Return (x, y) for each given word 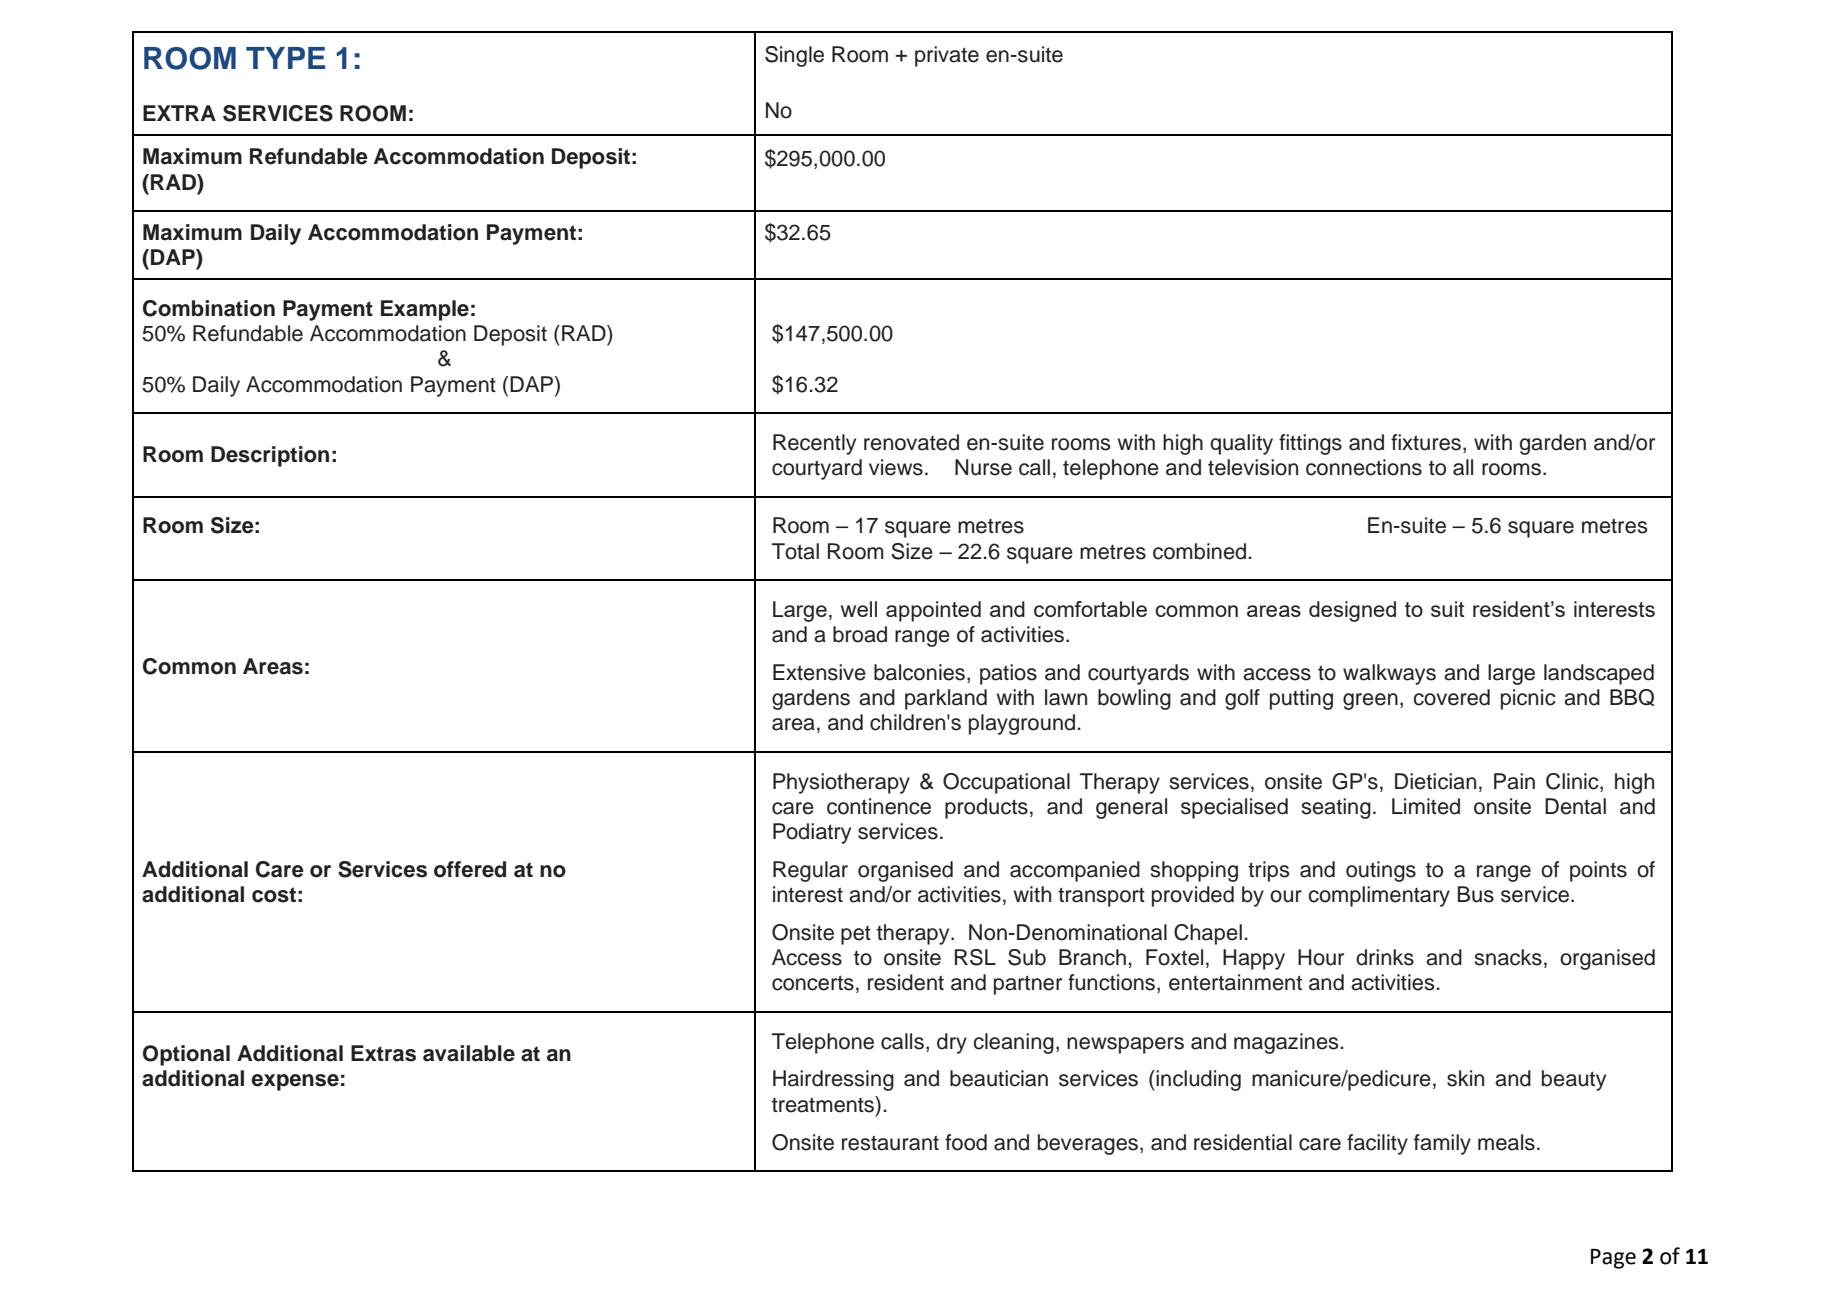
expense (295, 1082)
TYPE (285, 58)
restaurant (890, 1143)
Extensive (819, 672)
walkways (1389, 674)
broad (860, 634)
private (947, 56)
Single (794, 56)
